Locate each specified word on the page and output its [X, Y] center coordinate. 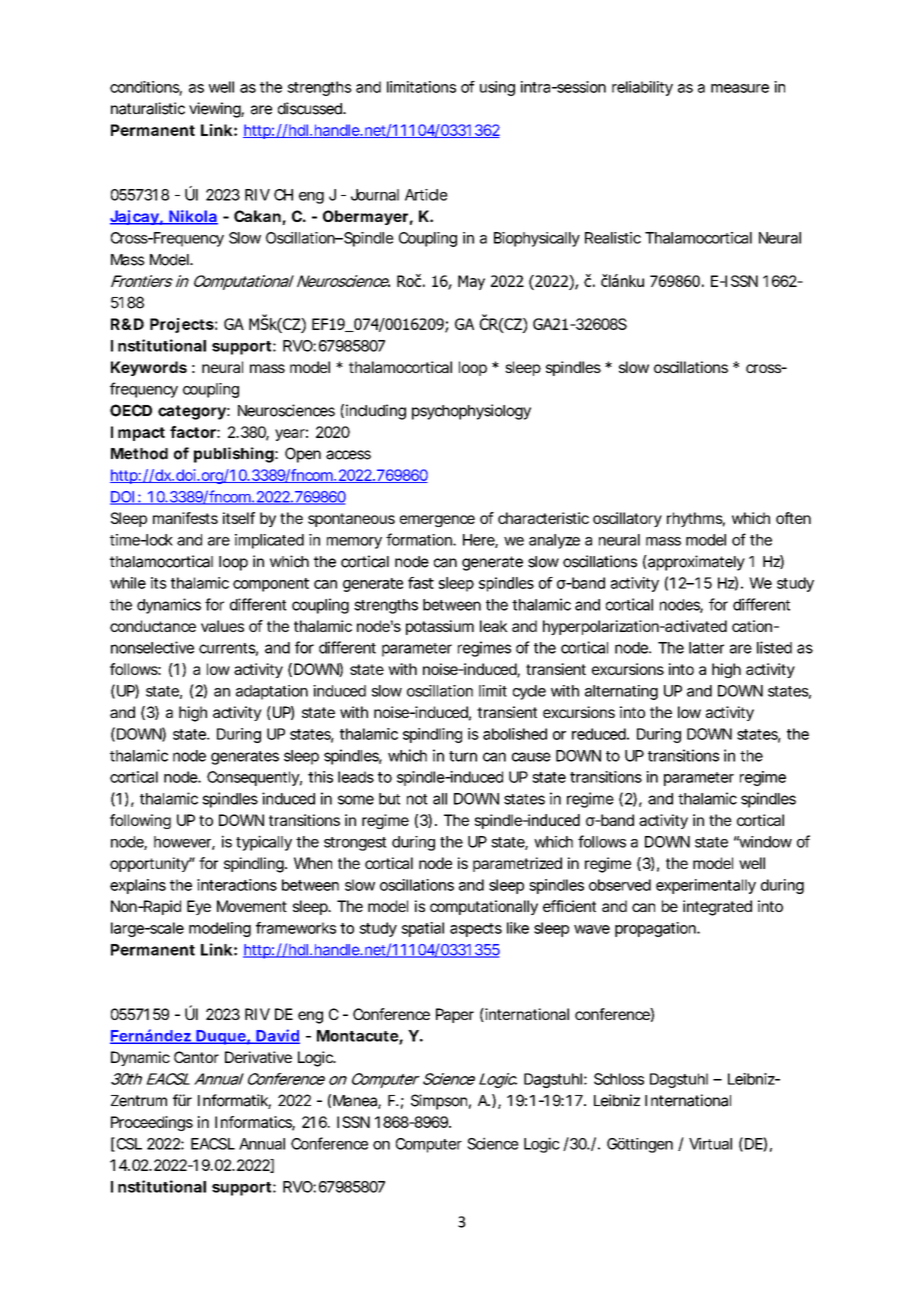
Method [139, 454]
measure [740, 88]
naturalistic [148, 108]
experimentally [706, 886]
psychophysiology [471, 412]
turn [463, 756]
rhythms [696, 519]
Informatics [255, 1123]
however [184, 843]
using [497, 88]
